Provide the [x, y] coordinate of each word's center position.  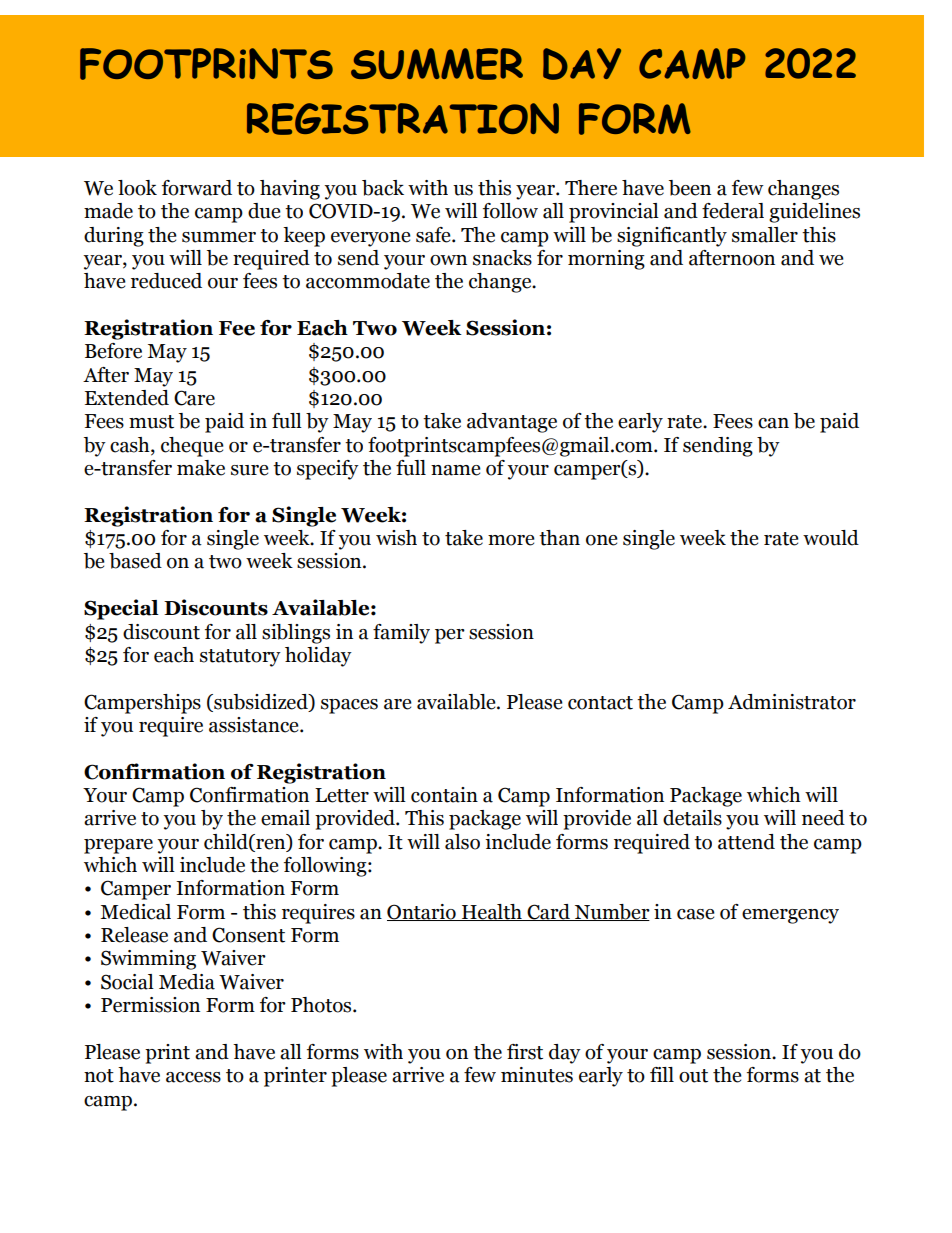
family [401, 634]
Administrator [792, 702]
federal [733, 211]
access [193, 1077]
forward [197, 188]
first [525, 1052]
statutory [240, 658]
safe [434, 235]
